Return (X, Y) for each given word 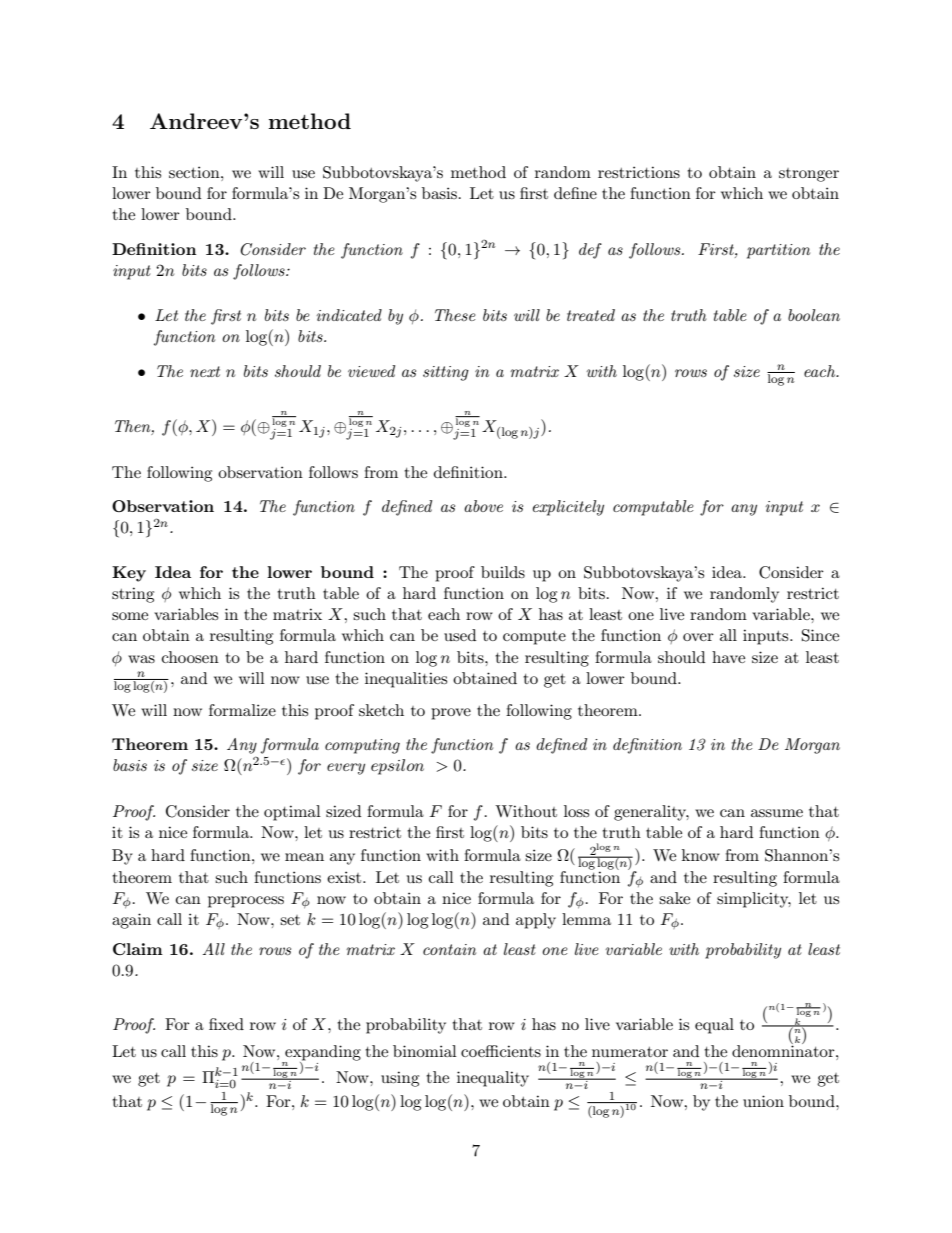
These (455, 315)
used (460, 635)
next (205, 371)
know (701, 855)
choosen (190, 657)
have (728, 657)
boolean (814, 315)
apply (536, 921)
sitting (446, 373)
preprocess (246, 902)
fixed (226, 1024)
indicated (349, 315)
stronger (809, 175)
